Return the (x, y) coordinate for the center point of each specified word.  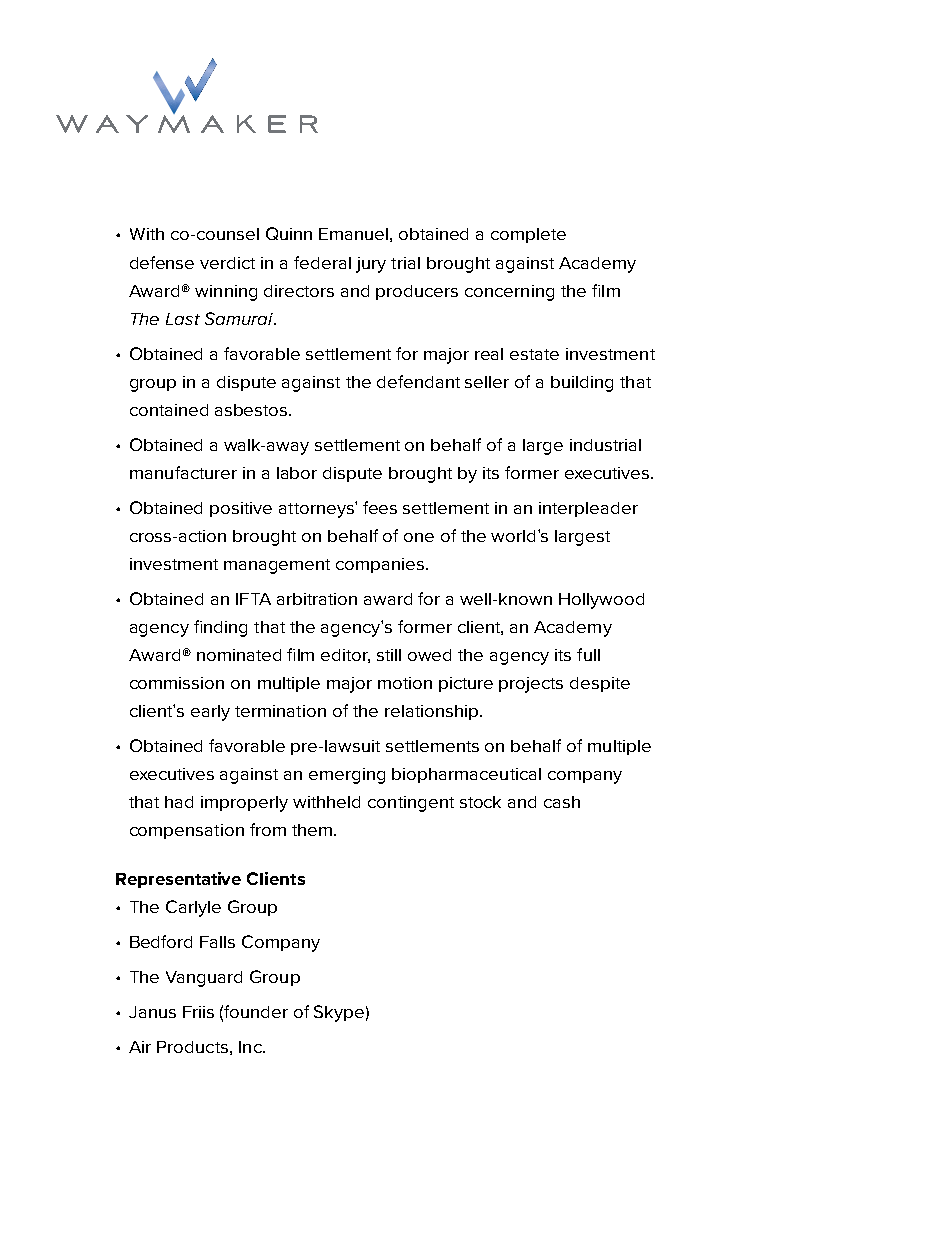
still (389, 655)
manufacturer (183, 472)
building (582, 384)
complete (528, 235)
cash (562, 802)
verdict (227, 263)
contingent (411, 804)
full (588, 654)
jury (371, 265)
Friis (198, 1012)
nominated (239, 655)
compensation (187, 831)
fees (380, 507)
